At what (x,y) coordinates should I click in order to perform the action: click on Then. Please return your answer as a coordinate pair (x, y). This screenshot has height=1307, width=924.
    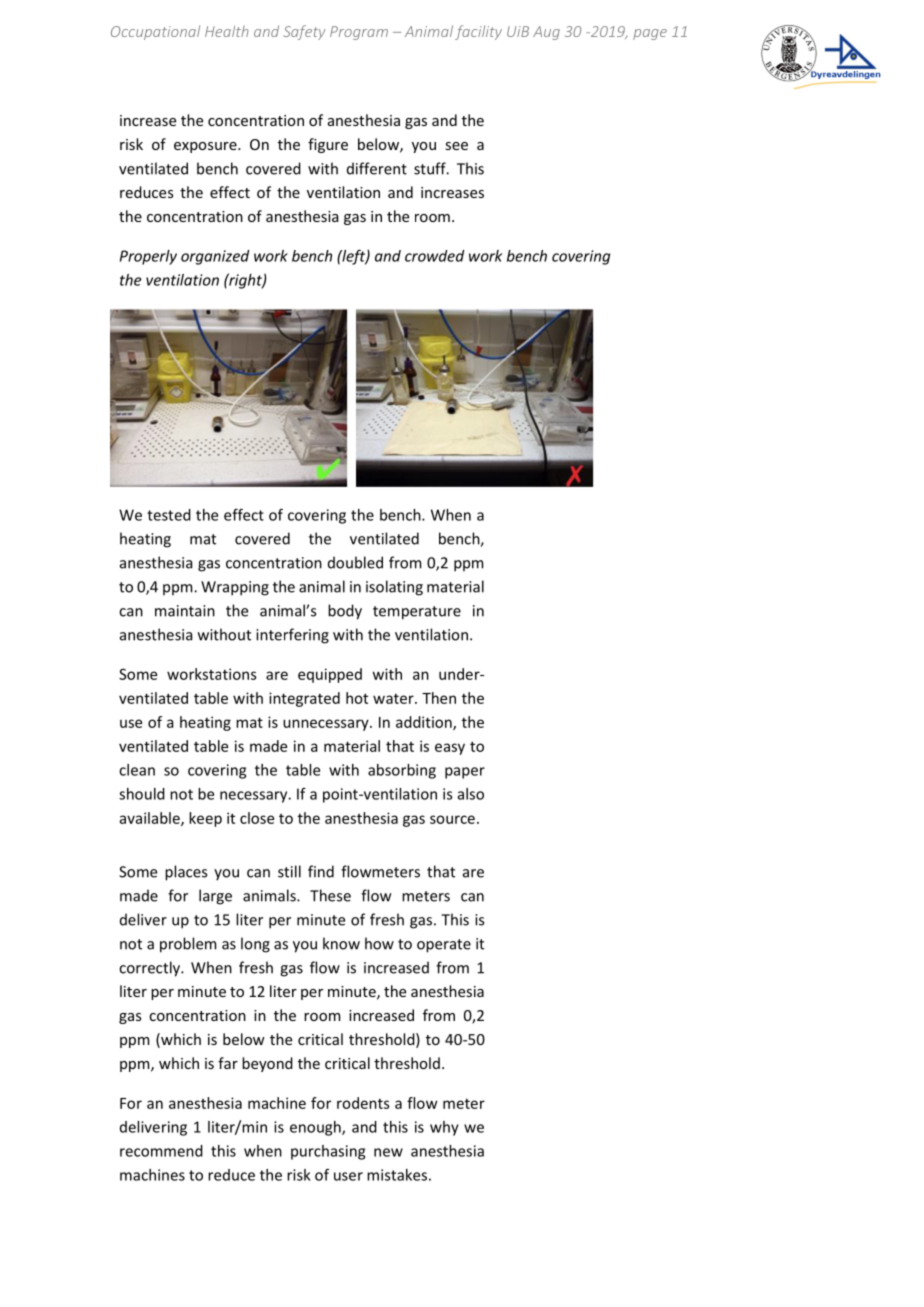
    Looking at the image, I should click on (439, 698).
